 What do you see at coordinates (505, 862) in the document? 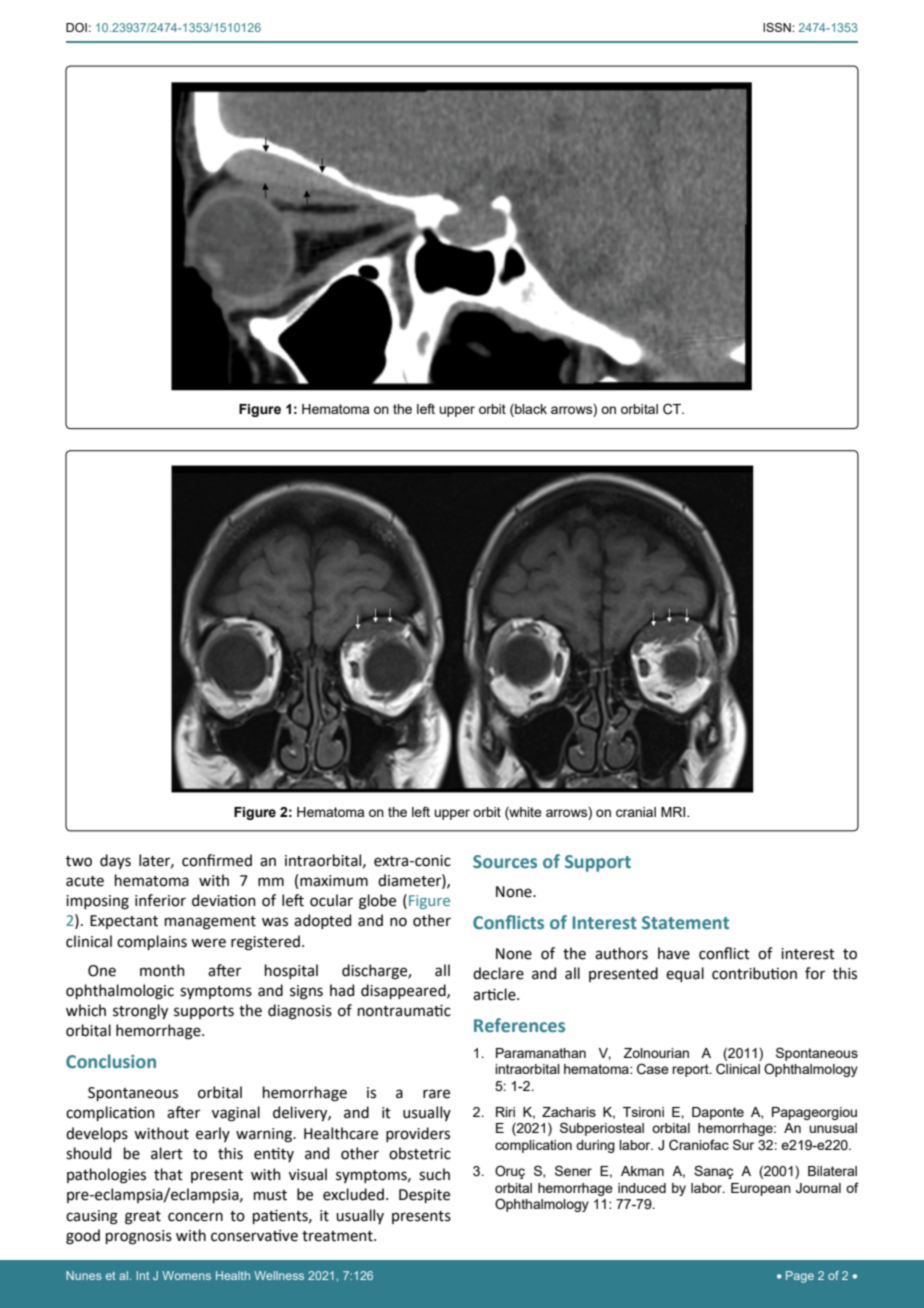
I see `Sources` at bounding box center [505, 862].
